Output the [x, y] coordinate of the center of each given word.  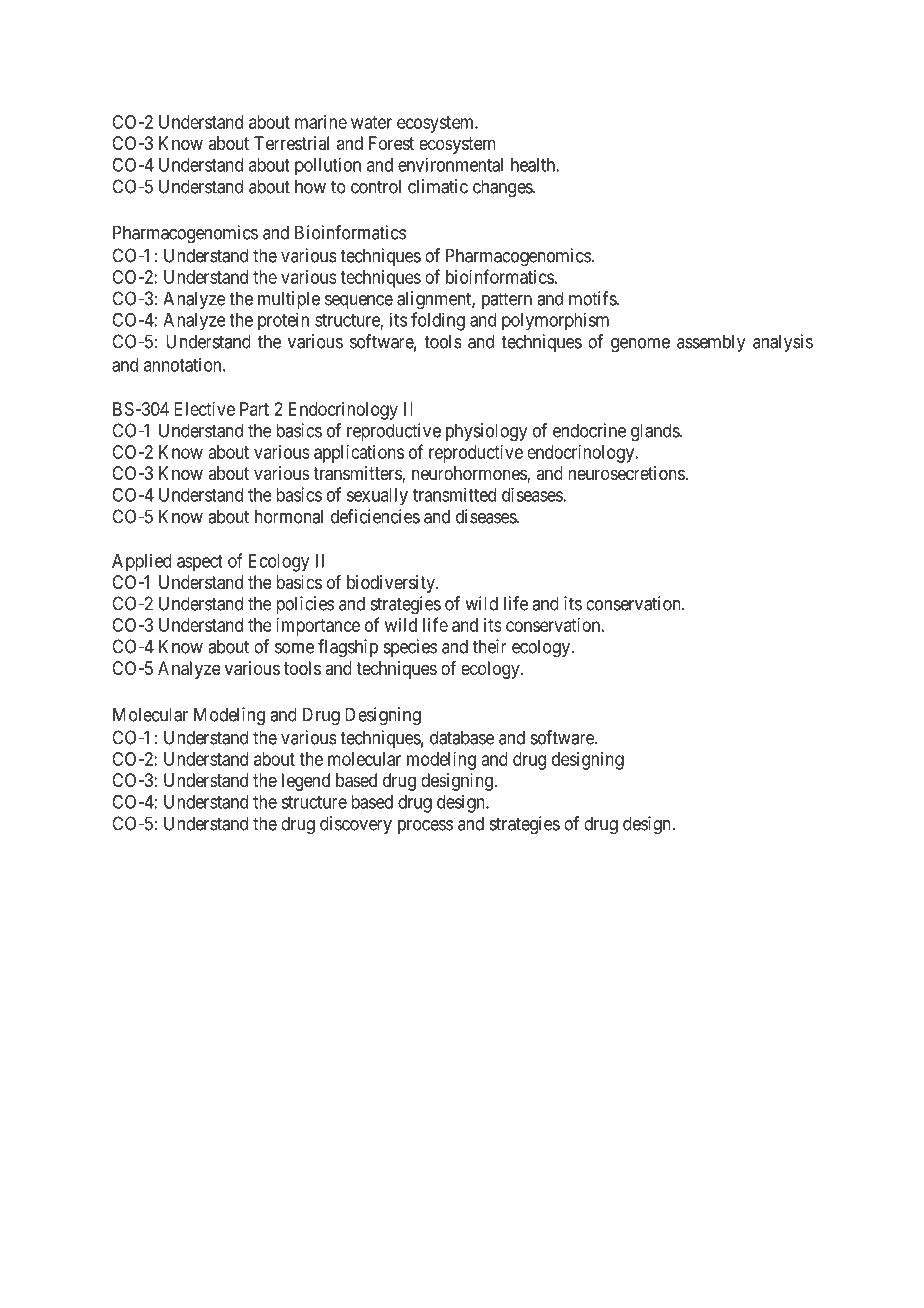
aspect [200, 563]
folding [438, 321]
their [490, 646]
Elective [204, 409]
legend [306, 782]
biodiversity [392, 584]
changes [503, 188]
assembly [711, 343]
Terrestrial [291, 143]
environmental [450, 164]
